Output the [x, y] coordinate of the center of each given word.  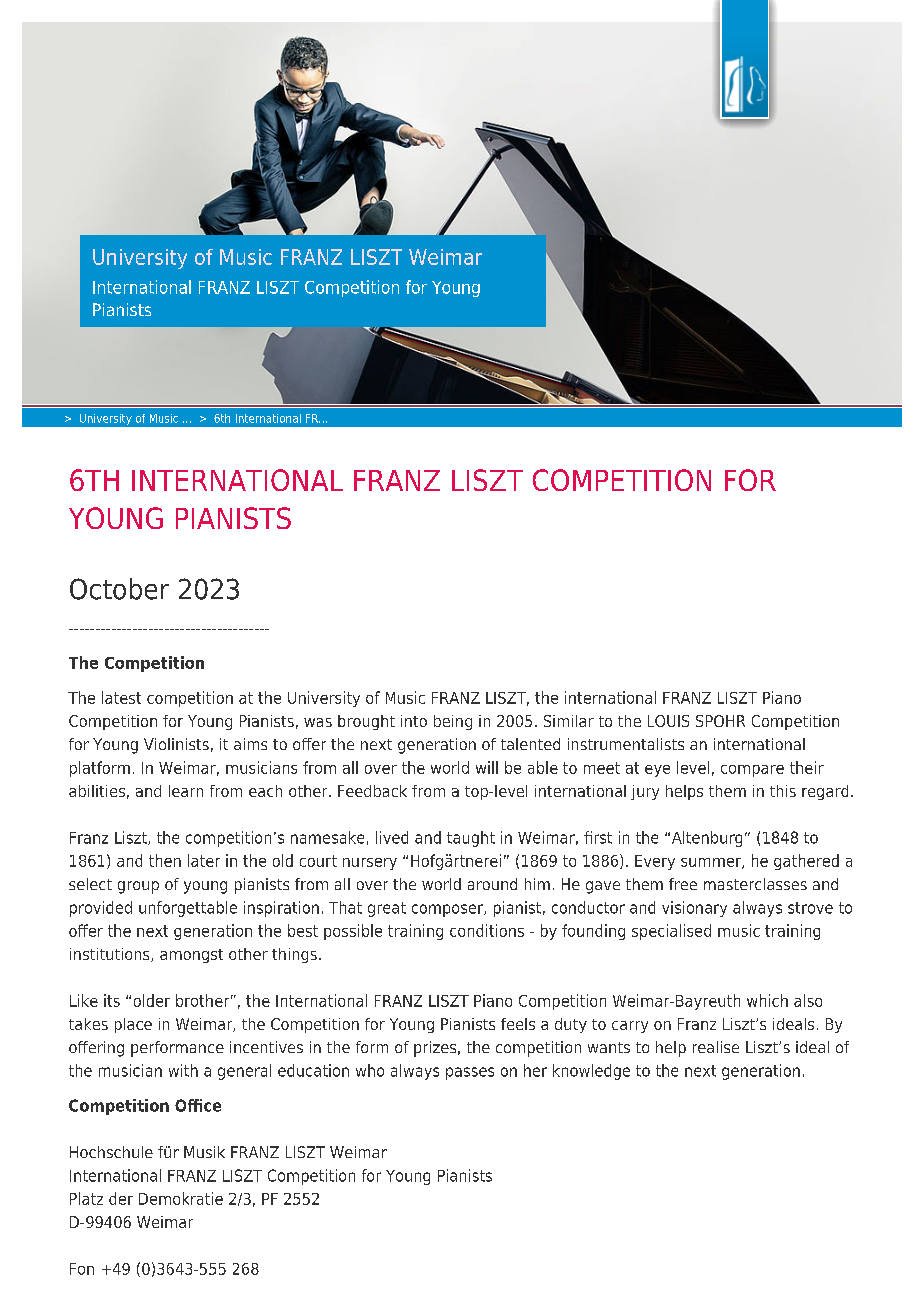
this [783, 791]
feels [518, 1024]
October [119, 589]
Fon [82, 1269]
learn [186, 791]
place [133, 1025]
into [414, 721]
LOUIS [668, 721]
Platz [86, 1198]
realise [716, 1047]
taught [471, 839]
